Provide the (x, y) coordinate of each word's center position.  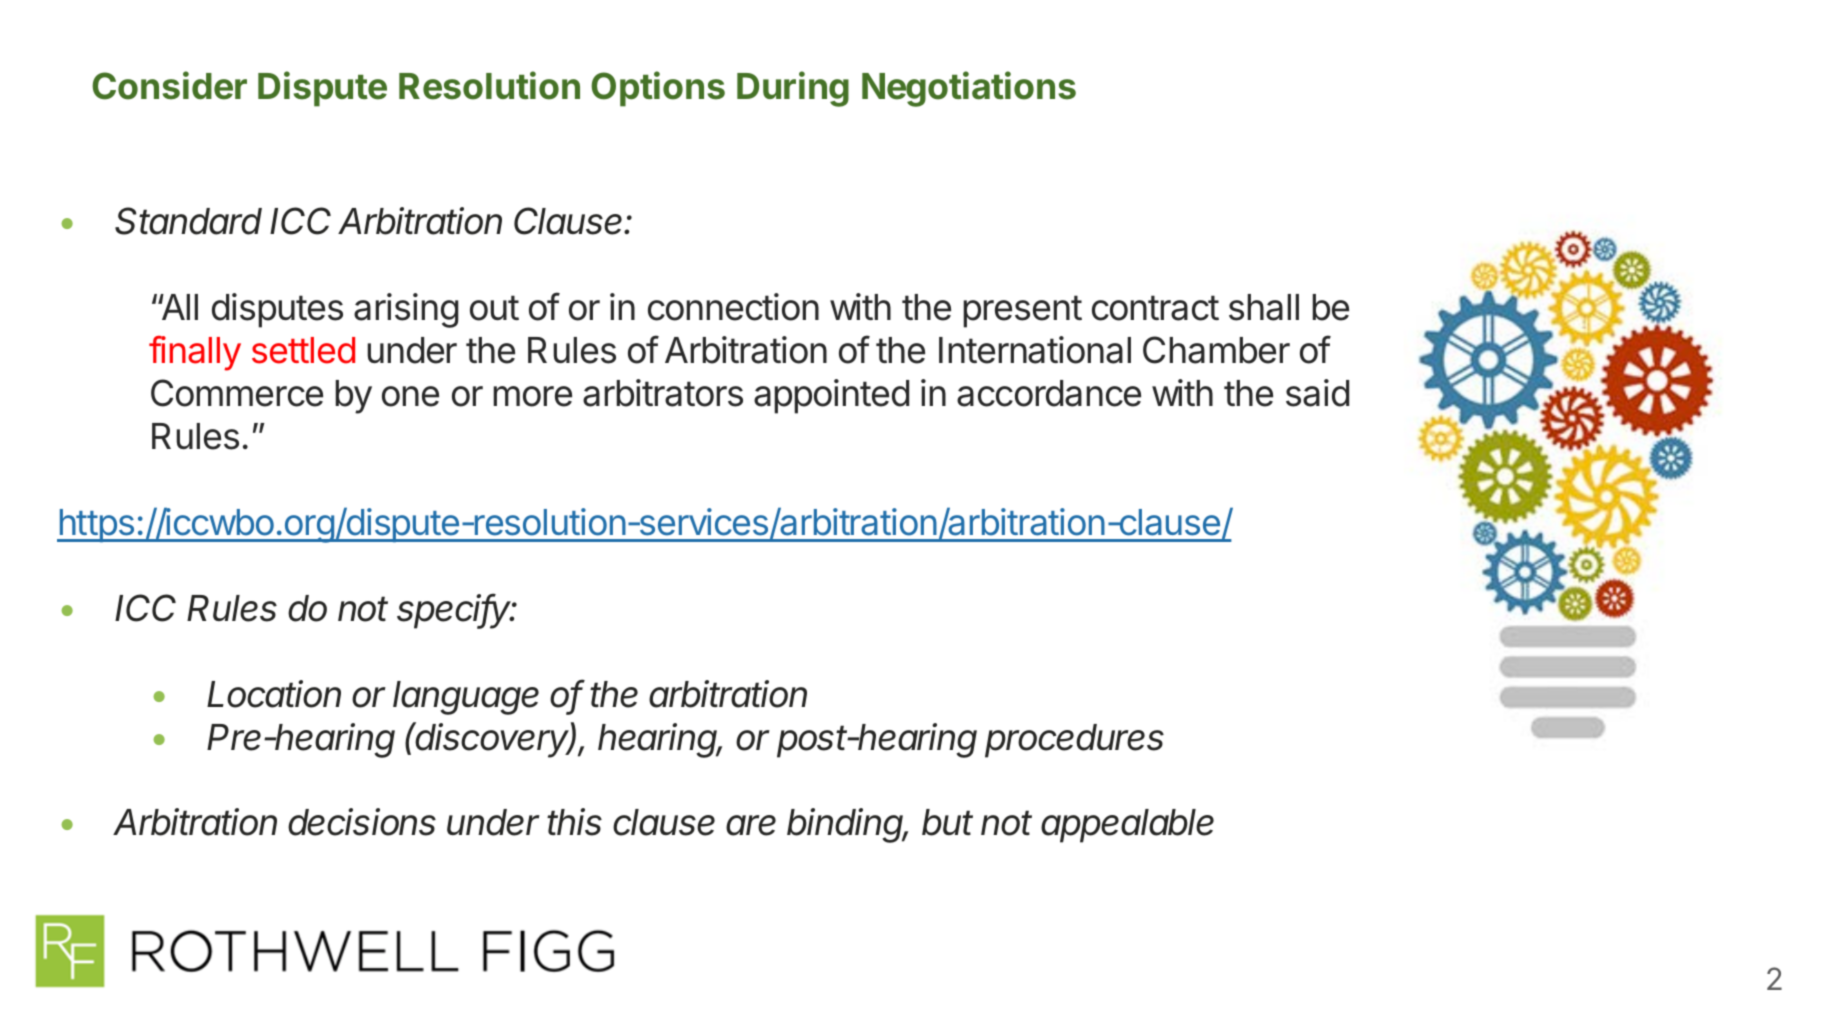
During (793, 89)
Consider (169, 85)
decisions (362, 822)
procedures (1074, 741)
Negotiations (969, 89)
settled (303, 350)
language (466, 698)
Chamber (1216, 350)
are (751, 825)
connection (733, 307)
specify (456, 611)
